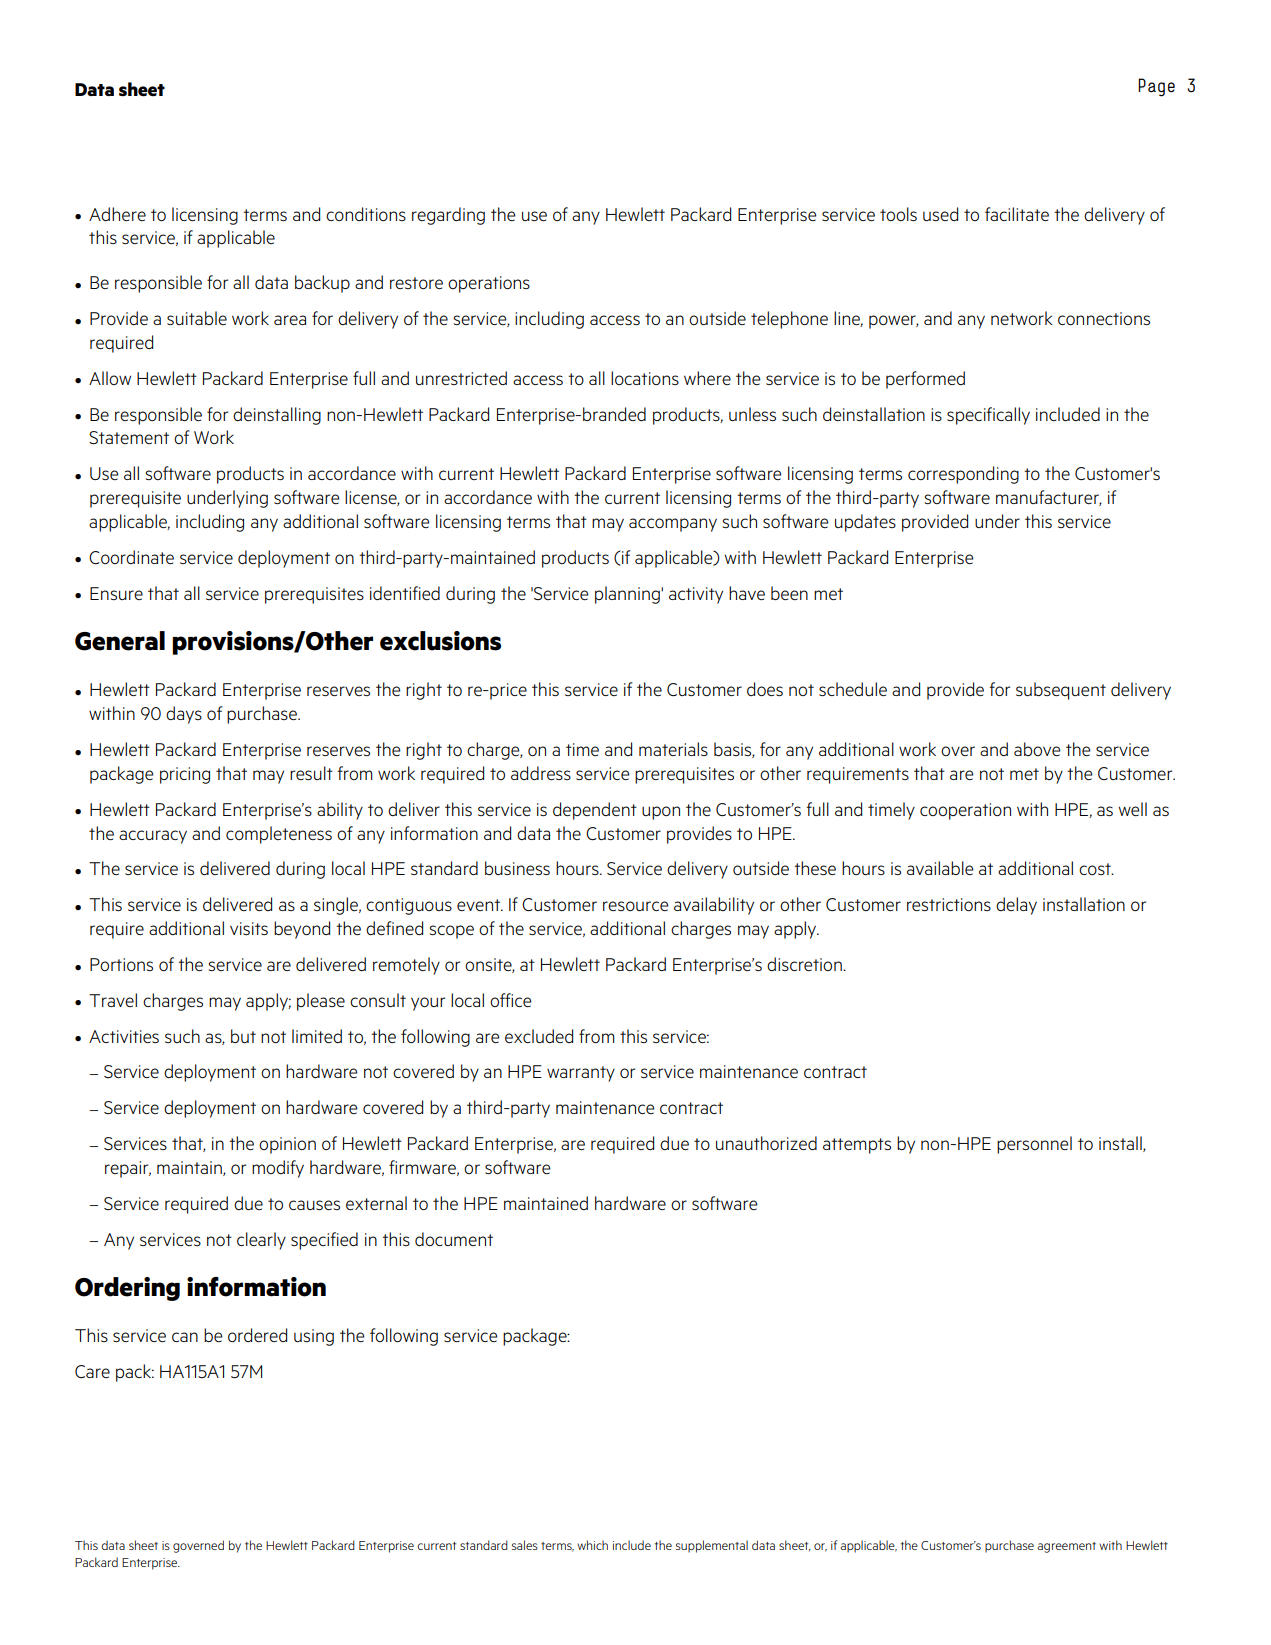 The image size is (1271, 1645). I want to click on personnel, so click(1034, 1145).
